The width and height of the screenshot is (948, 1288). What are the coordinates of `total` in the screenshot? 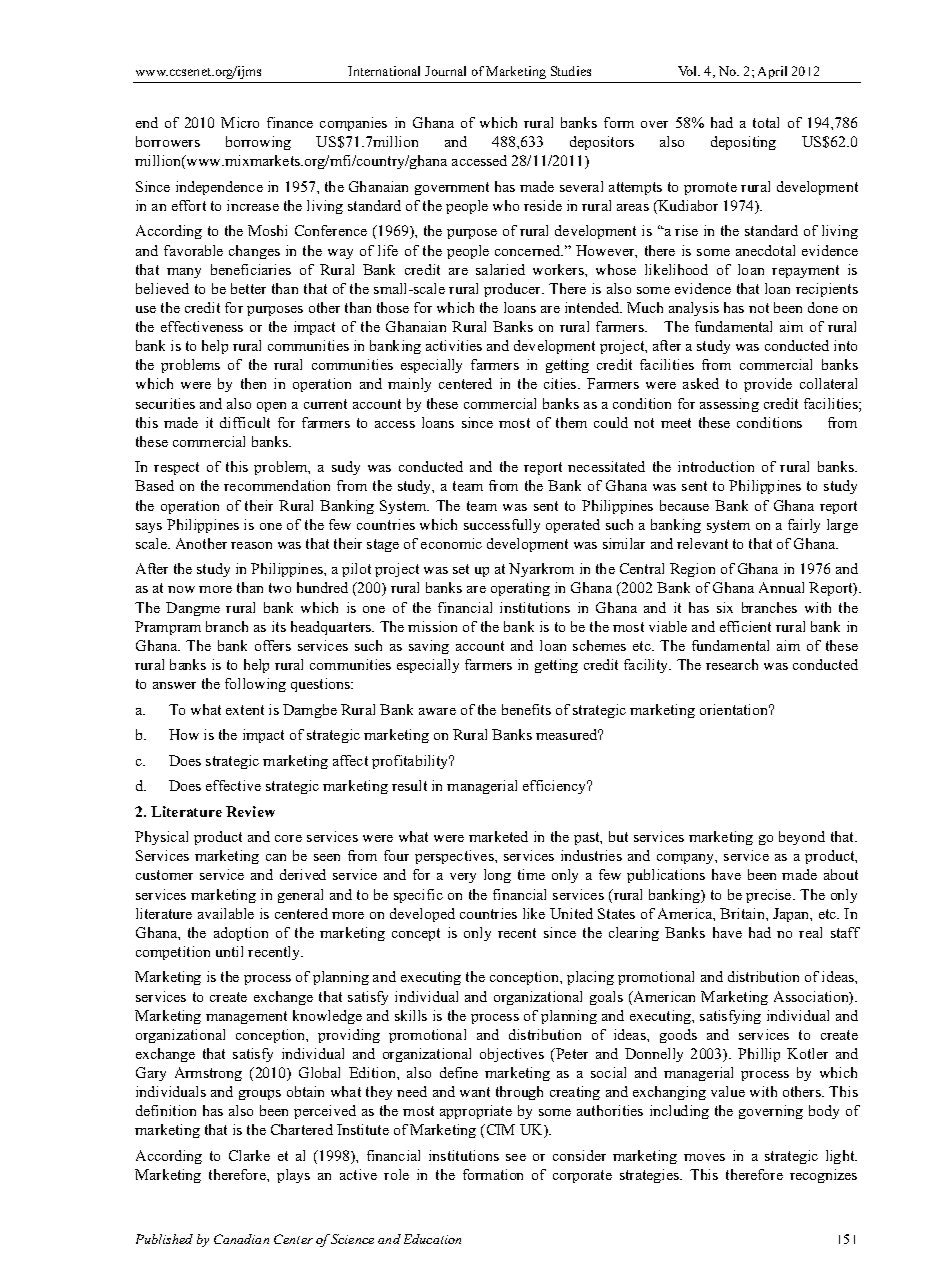 It's located at (766, 122).
